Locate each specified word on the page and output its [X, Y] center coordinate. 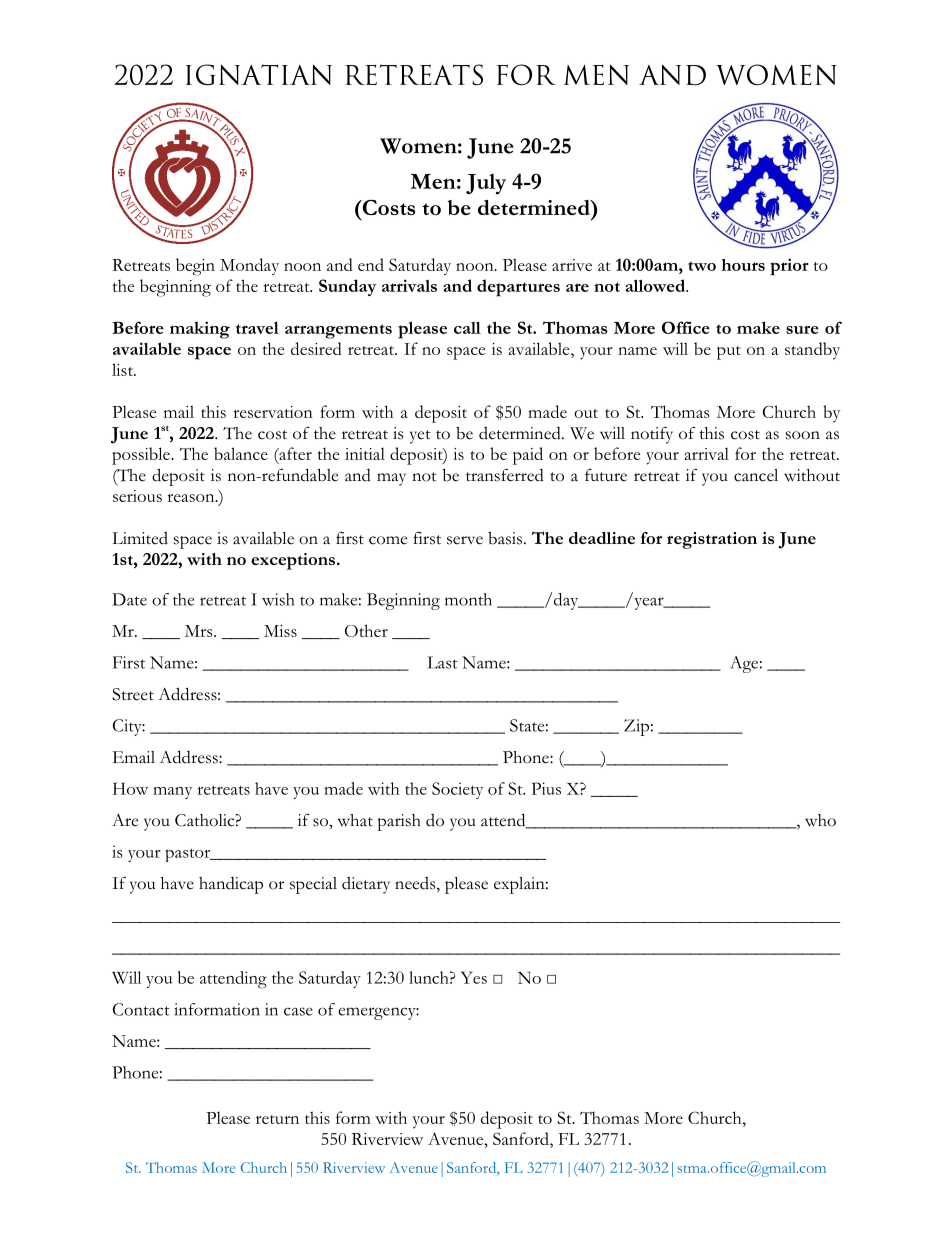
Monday [249, 266]
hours [743, 264]
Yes [474, 977]
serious [137, 496]
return [277, 1119]
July [486, 184]
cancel [756, 475]
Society [457, 790]
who [820, 820]
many [172, 793]
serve [465, 540]
